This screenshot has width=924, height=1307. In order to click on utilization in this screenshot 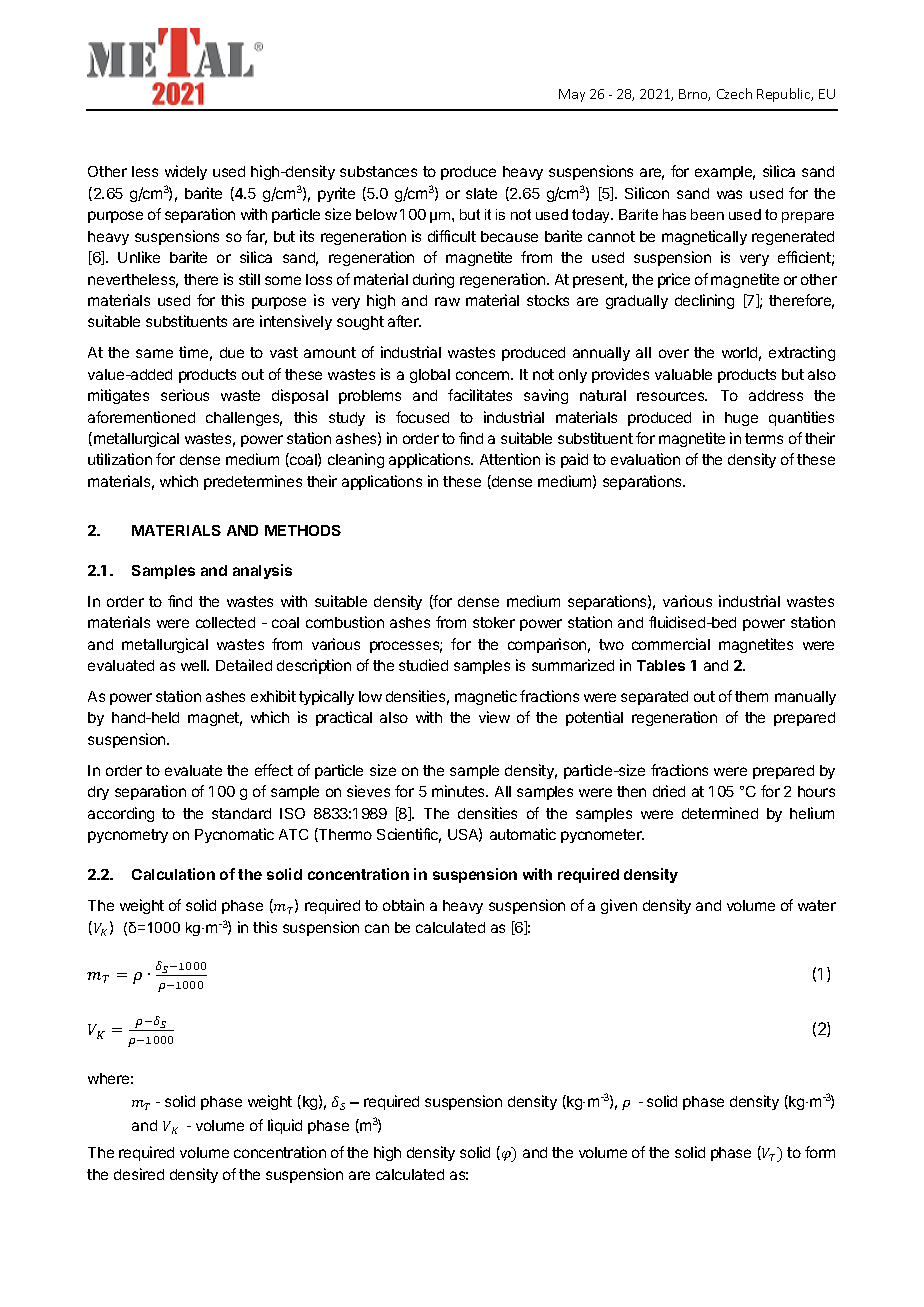, I will do `click(120, 459)`.
